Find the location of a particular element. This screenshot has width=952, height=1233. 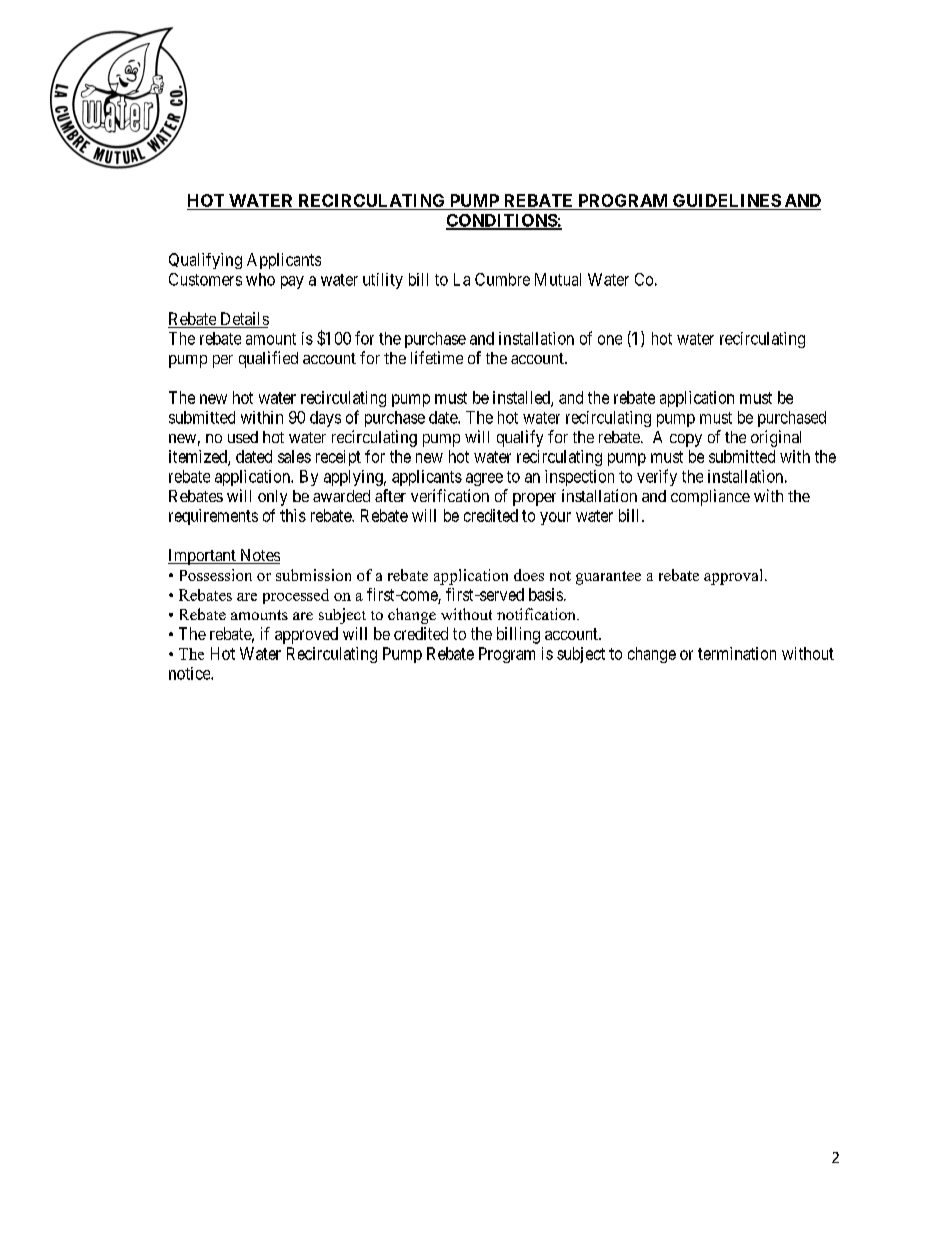

verification is located at coordinates (450, 495).
